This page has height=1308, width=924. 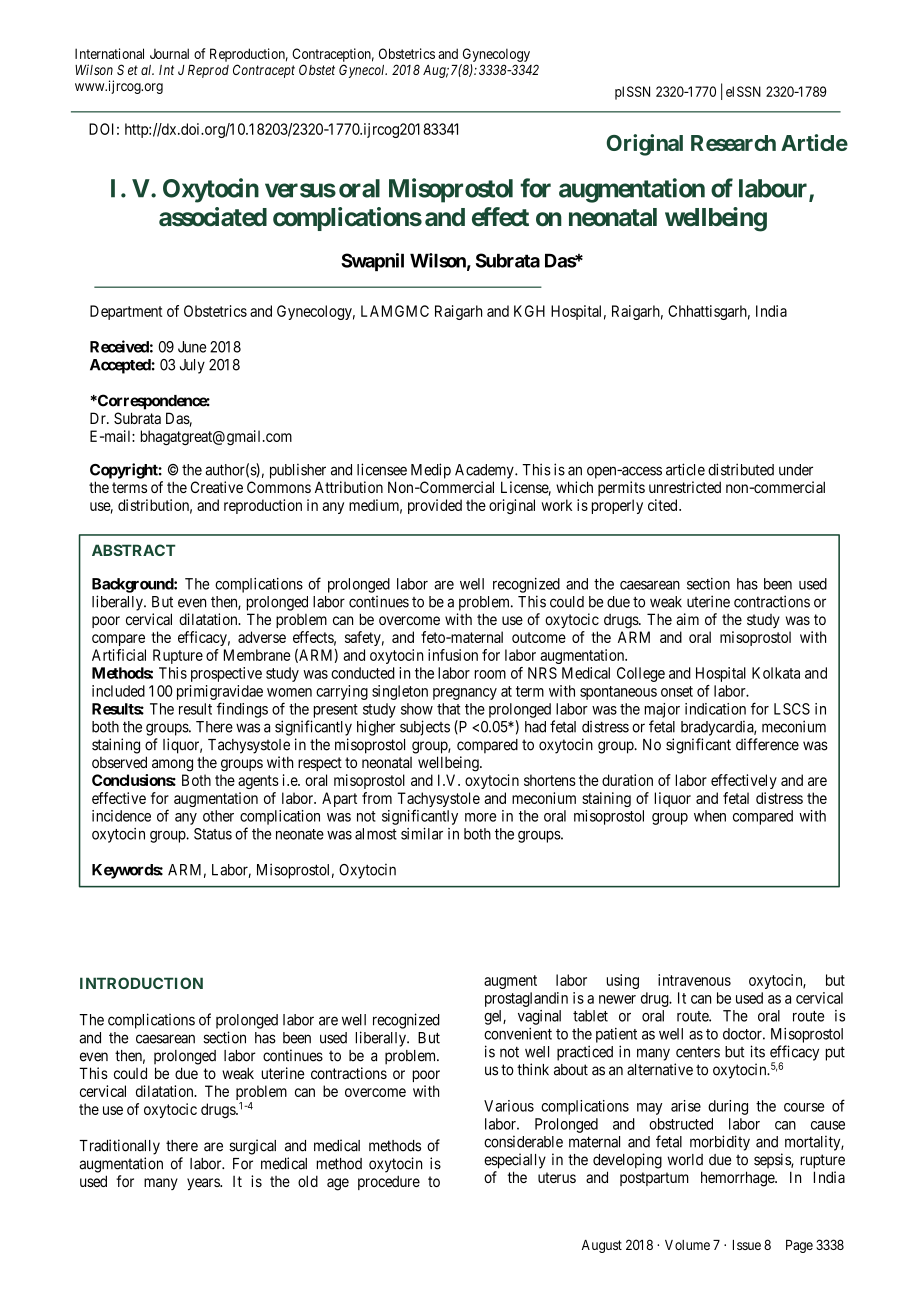 I want to click on Research, so click(x=733, y=143).
